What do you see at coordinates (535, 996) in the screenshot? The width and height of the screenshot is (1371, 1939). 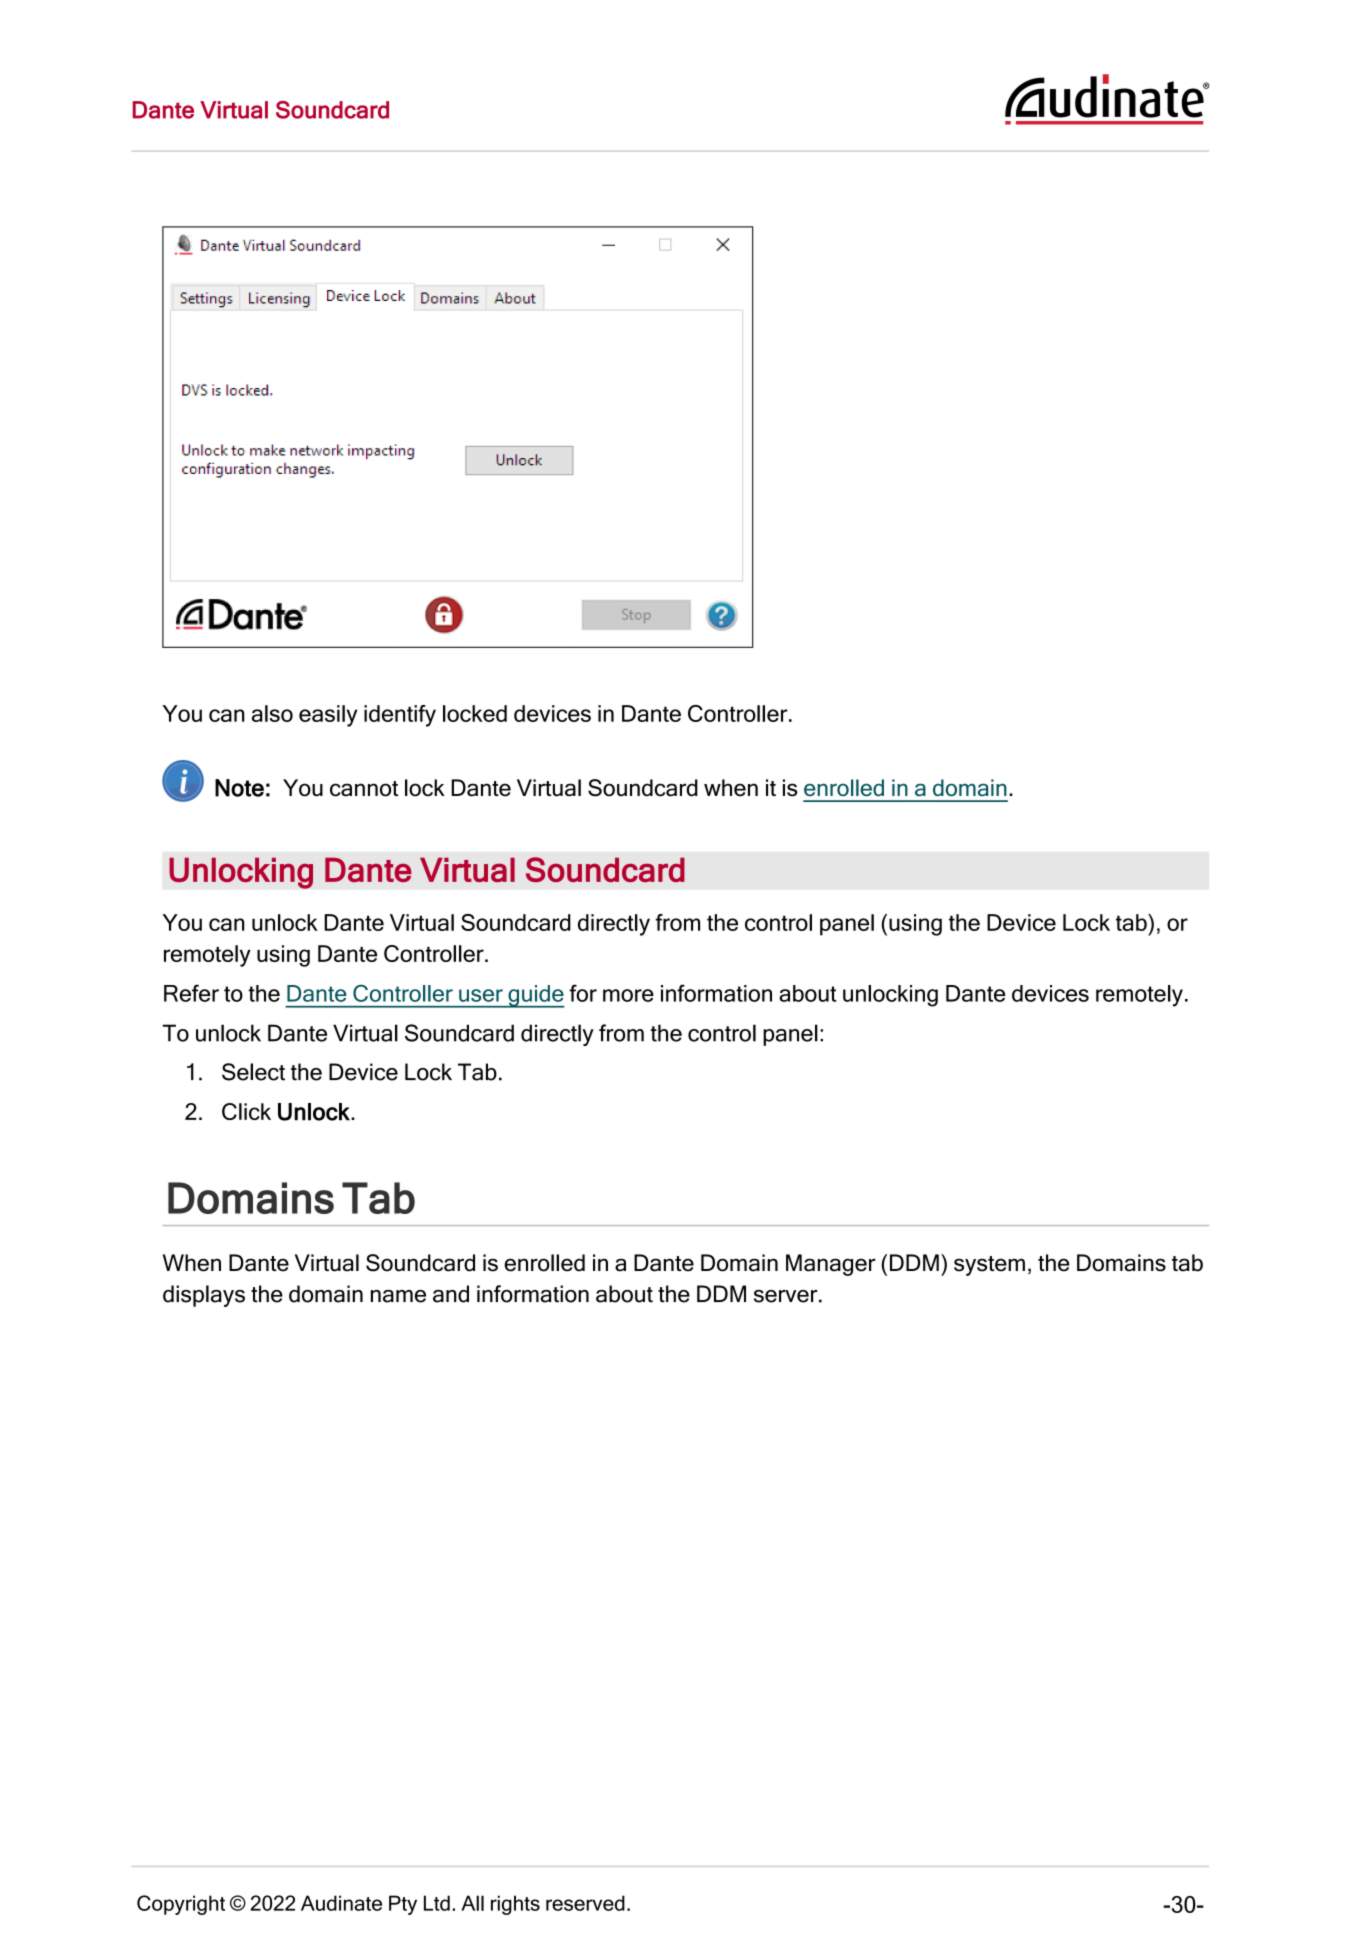 I see `guide` at bounding box center [535, 996].
